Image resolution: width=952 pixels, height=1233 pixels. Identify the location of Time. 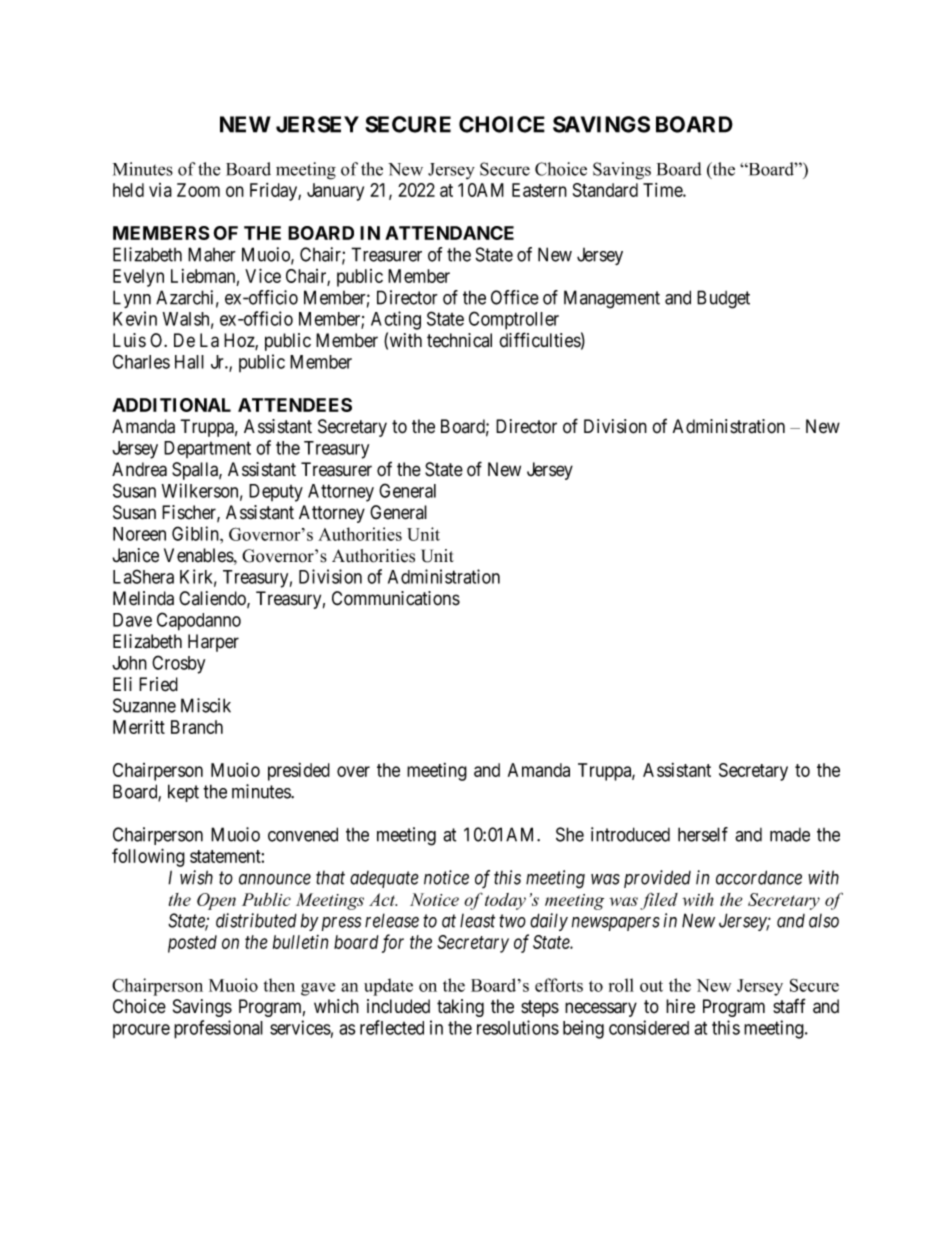
(663, 190).
